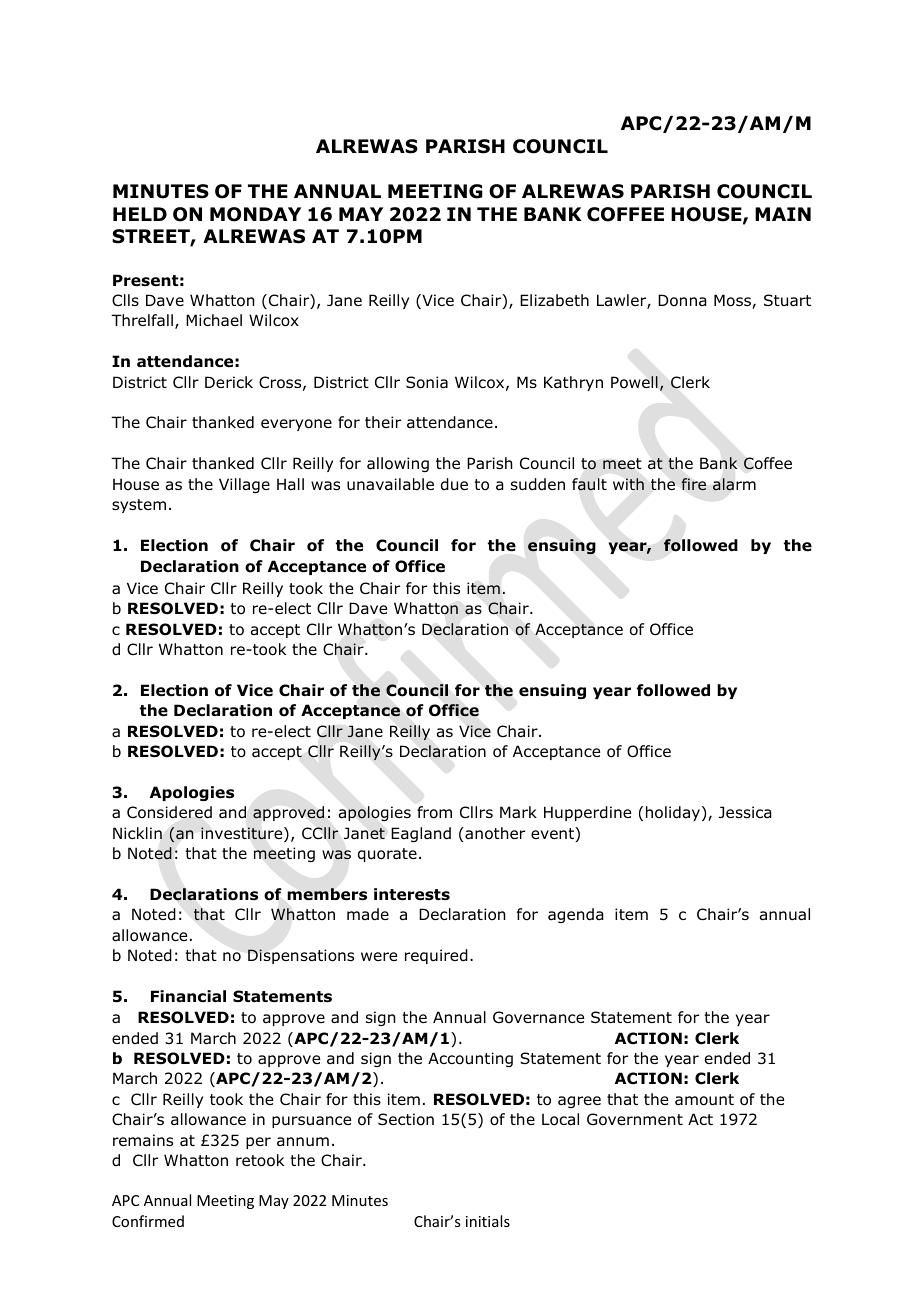 The image size is (924, 1308). Describe the element at coordinates (434, 812) in the document. I see `from` at that location.
